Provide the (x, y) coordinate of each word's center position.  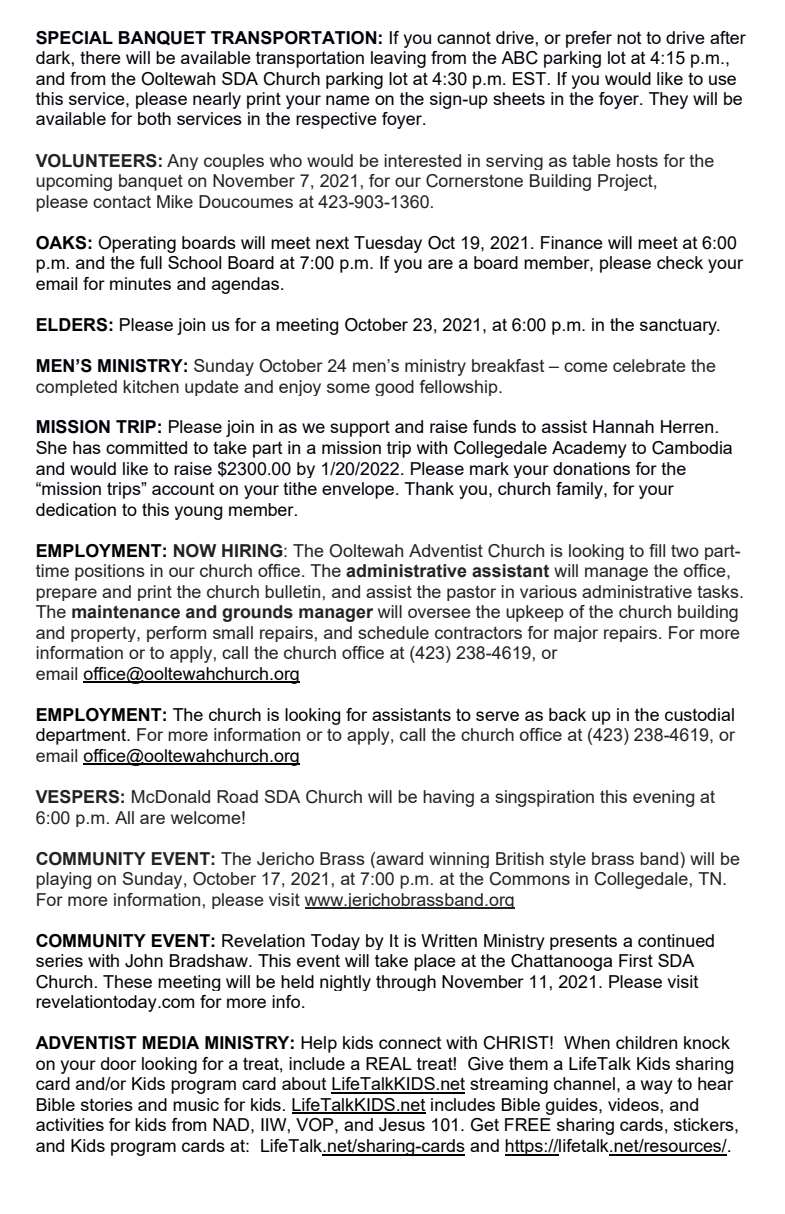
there (100, 57)
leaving (398, 59)
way (657, 1087)
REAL (389, 1063)
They (668, 100)
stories (107, 1104)
